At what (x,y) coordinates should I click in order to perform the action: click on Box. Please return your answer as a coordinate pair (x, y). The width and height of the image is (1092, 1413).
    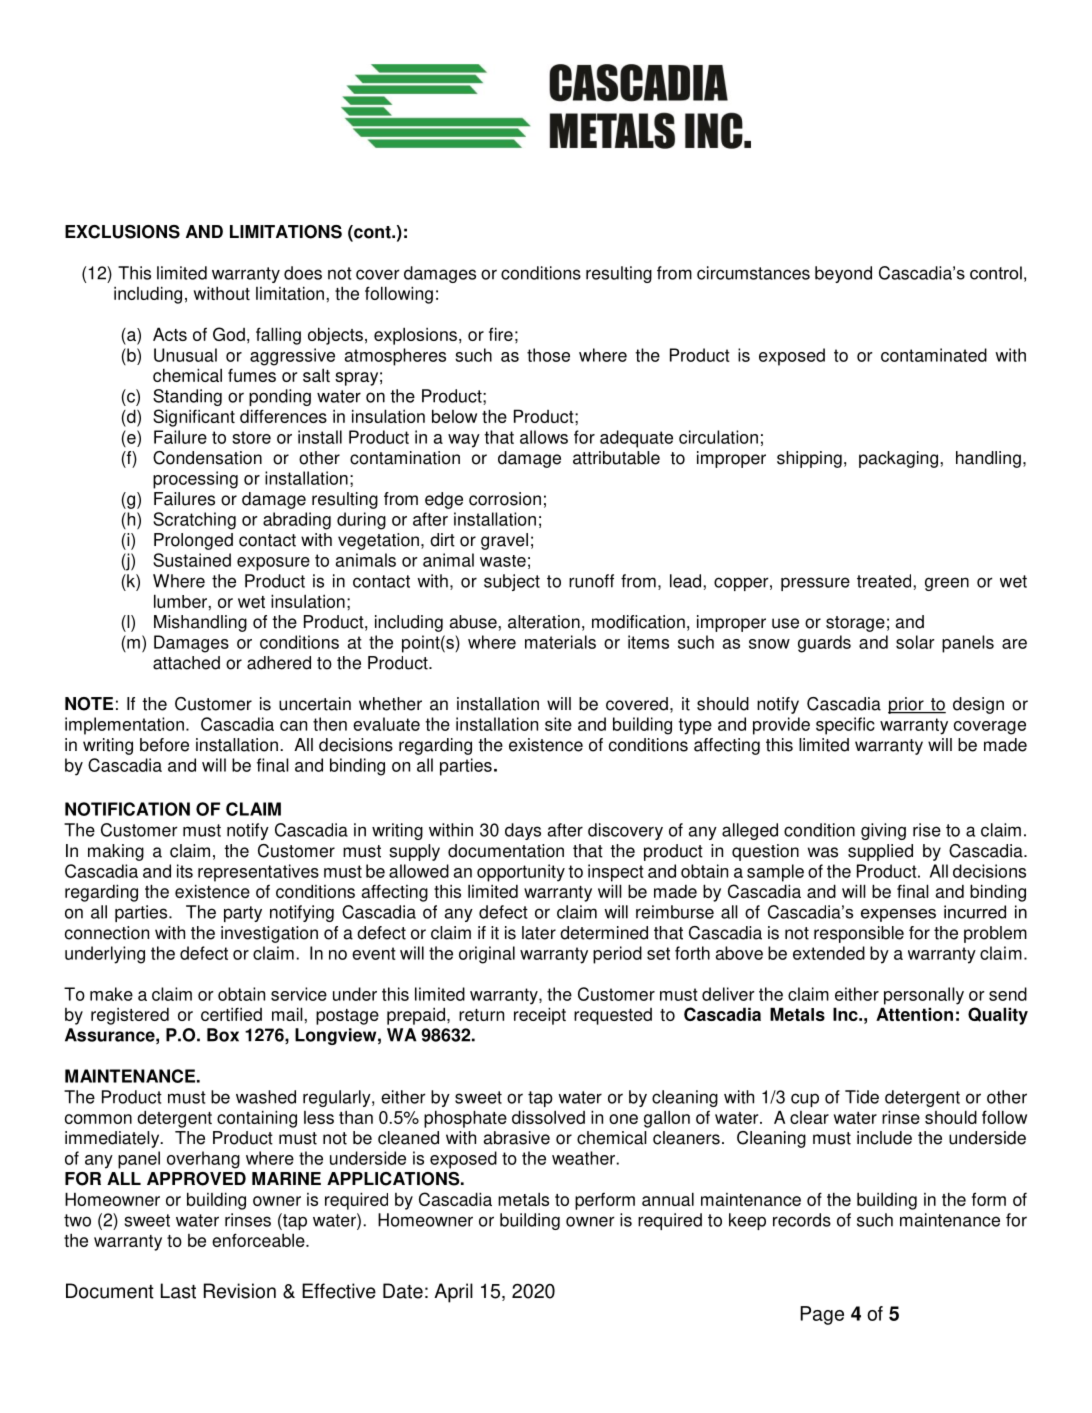
    Looking at the image, I should click on (223, 1035).
